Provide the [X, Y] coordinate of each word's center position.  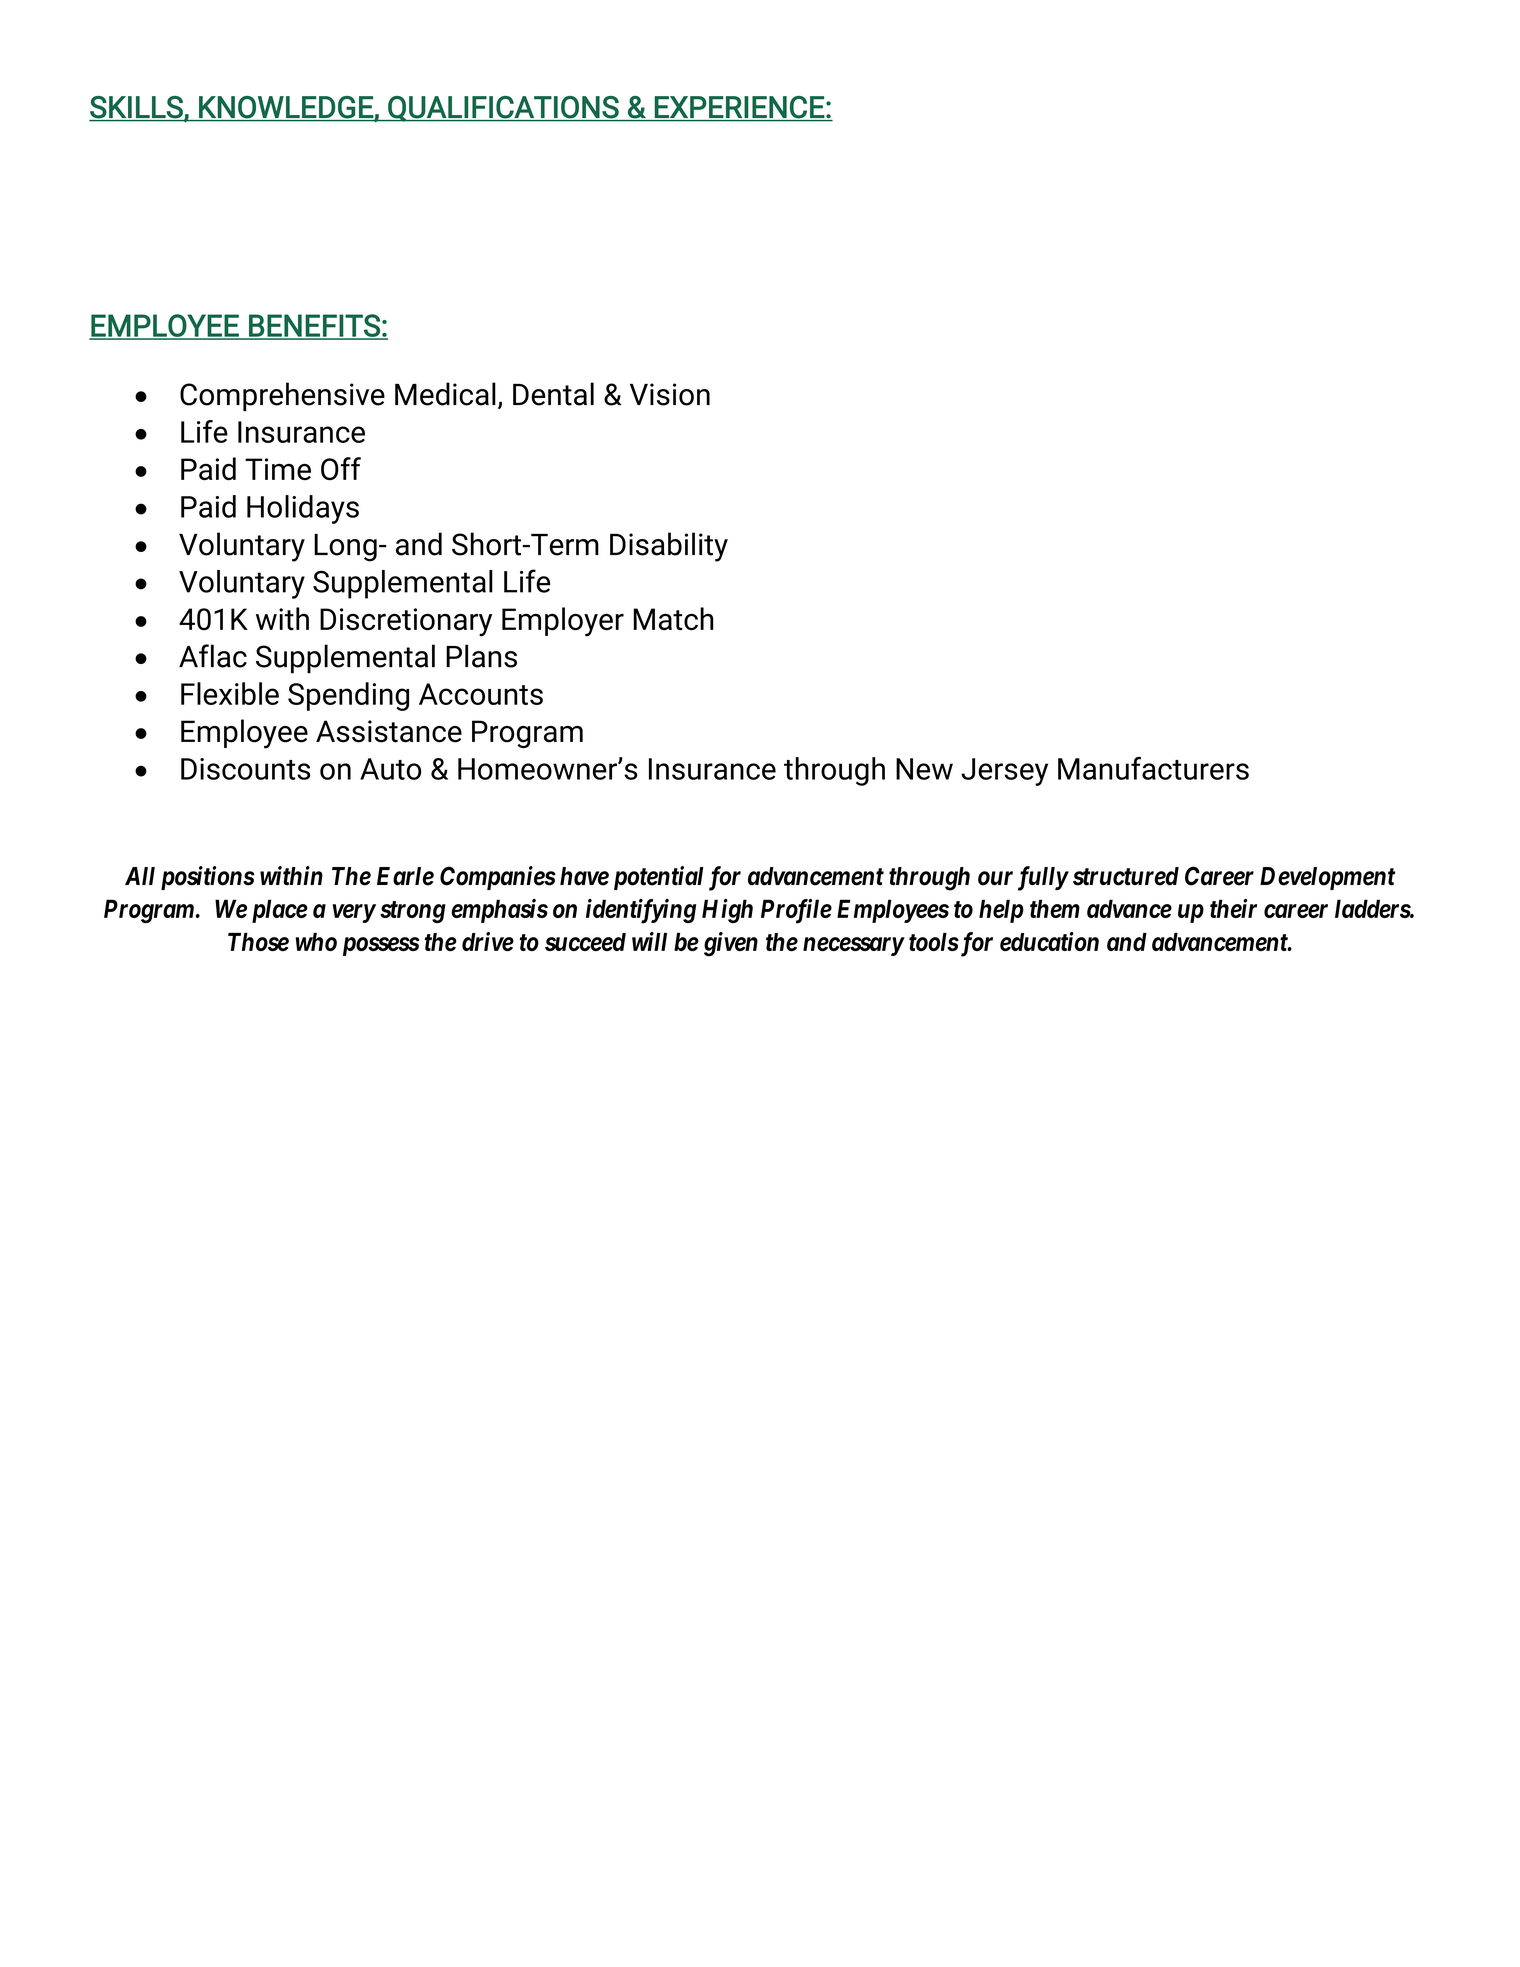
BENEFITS [314, 326]
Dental [553, 394]
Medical [445, 394]
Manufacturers [1153, 768]
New [924, 769]
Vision [670, 394]
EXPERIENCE [739, 107]
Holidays [303, 509]
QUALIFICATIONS [503, 109]
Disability [669, 547]
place [280, 911]
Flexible [230, 693]
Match [673, 618]
